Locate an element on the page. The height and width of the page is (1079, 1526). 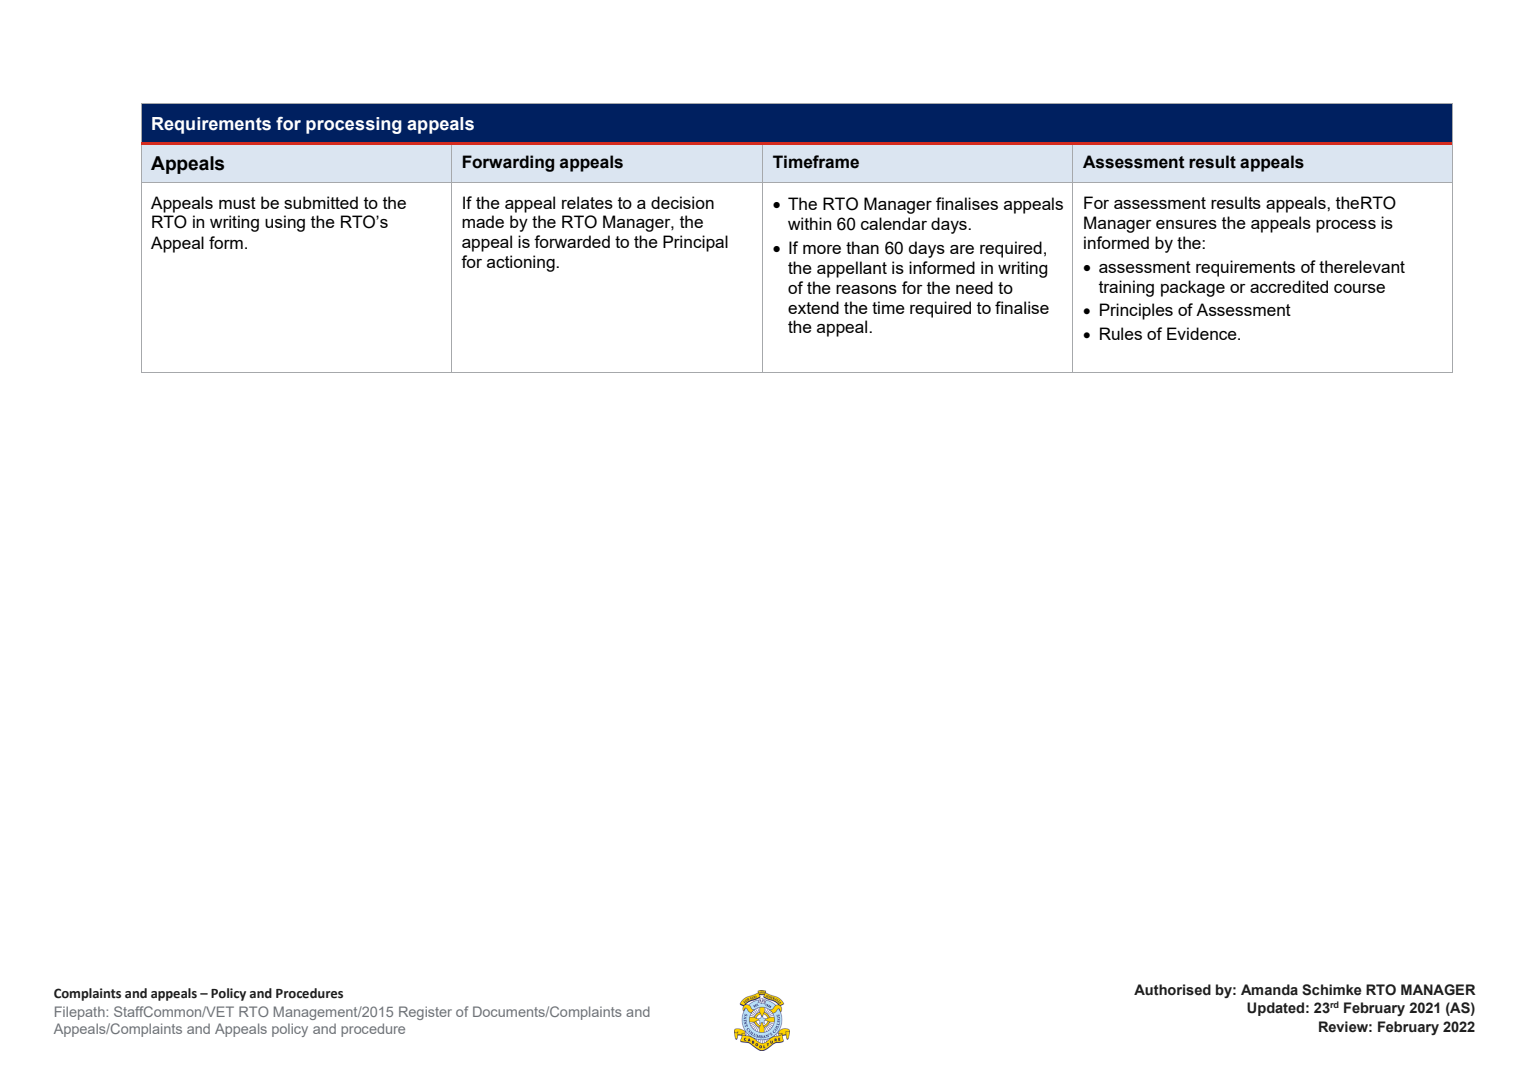
decision is located at coordinates (682, 202).
